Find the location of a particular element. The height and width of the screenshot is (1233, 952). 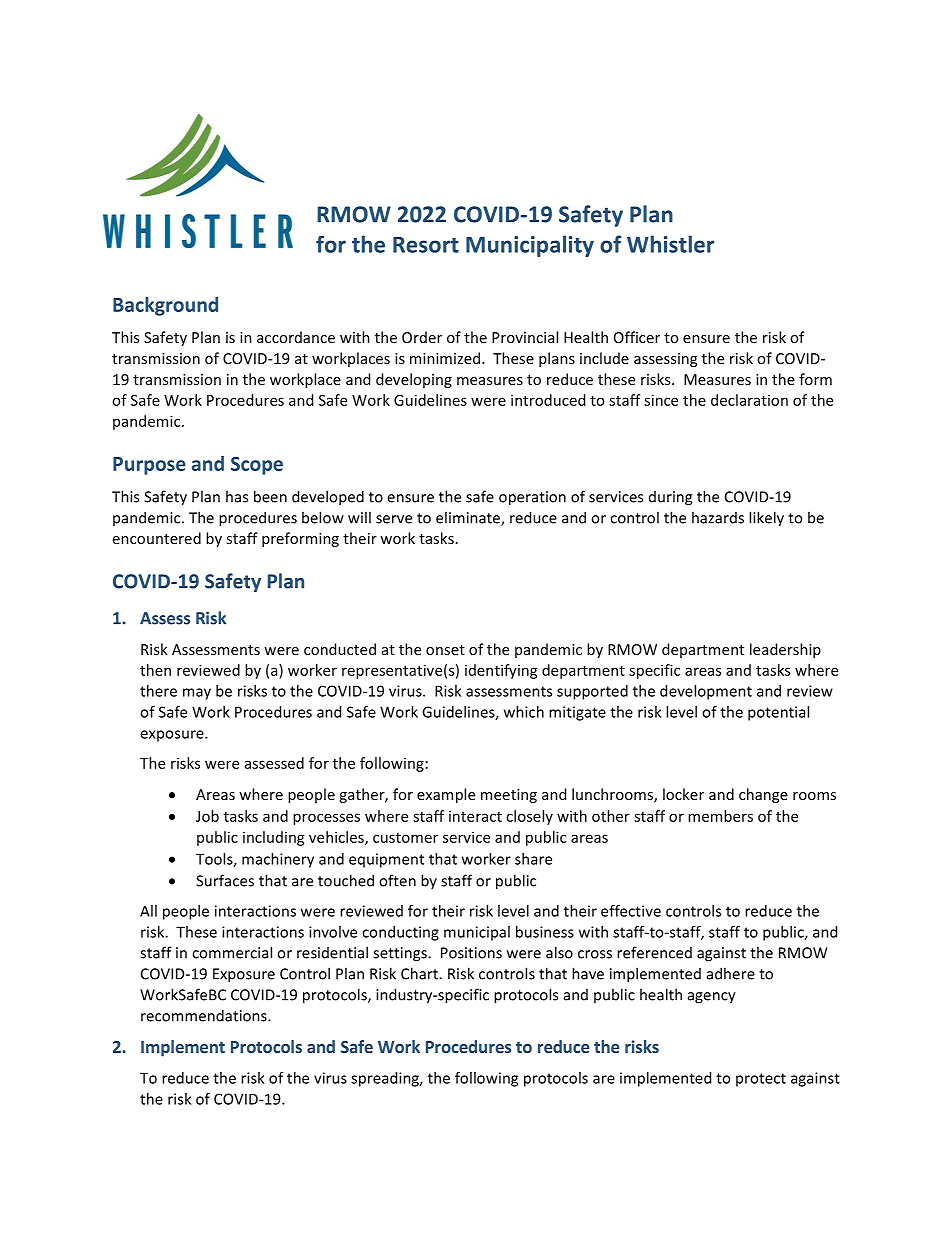

Positions is located at coordinates (471, 953).
